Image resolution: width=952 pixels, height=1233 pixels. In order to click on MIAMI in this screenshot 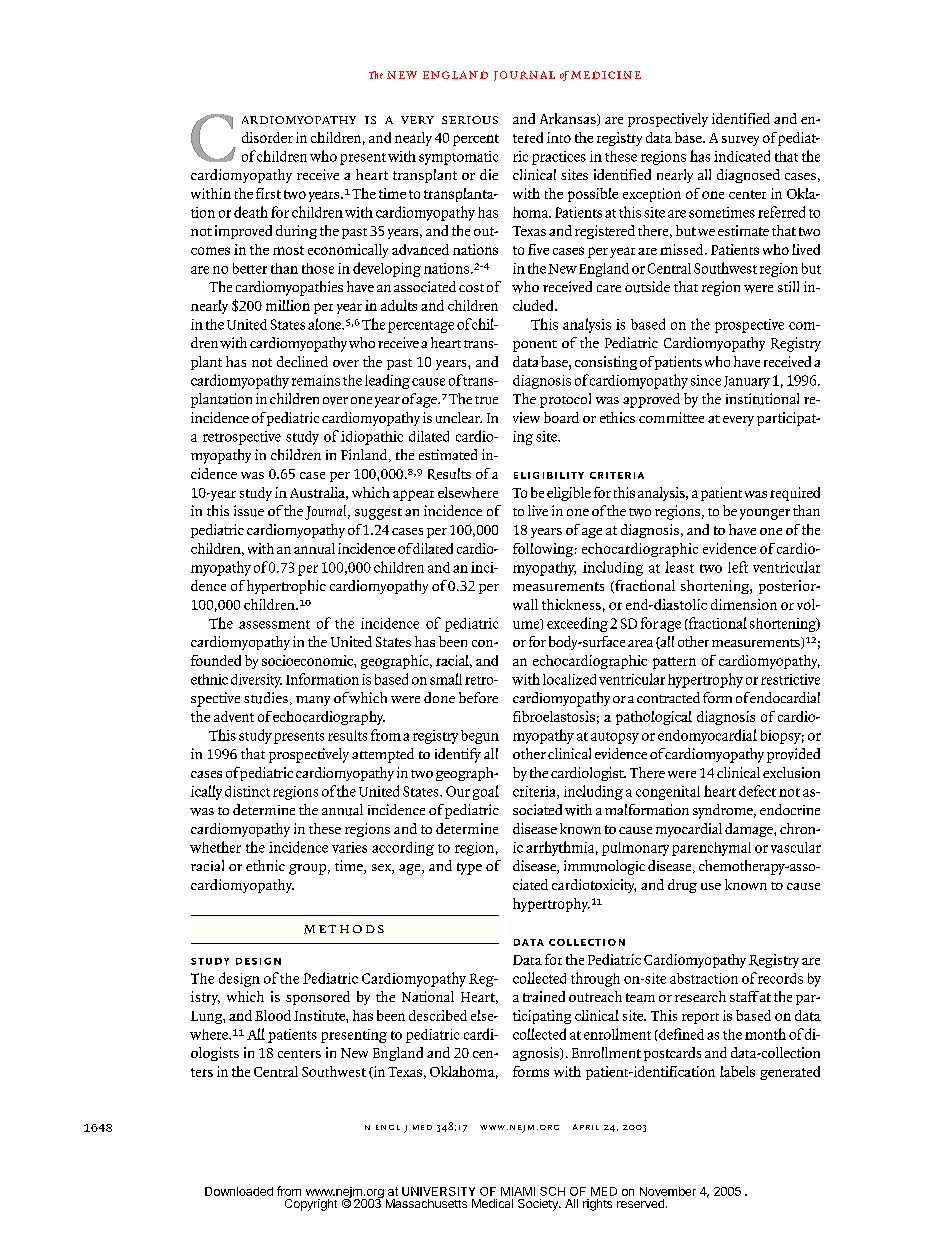, I will do `click(518, 1191)`.
